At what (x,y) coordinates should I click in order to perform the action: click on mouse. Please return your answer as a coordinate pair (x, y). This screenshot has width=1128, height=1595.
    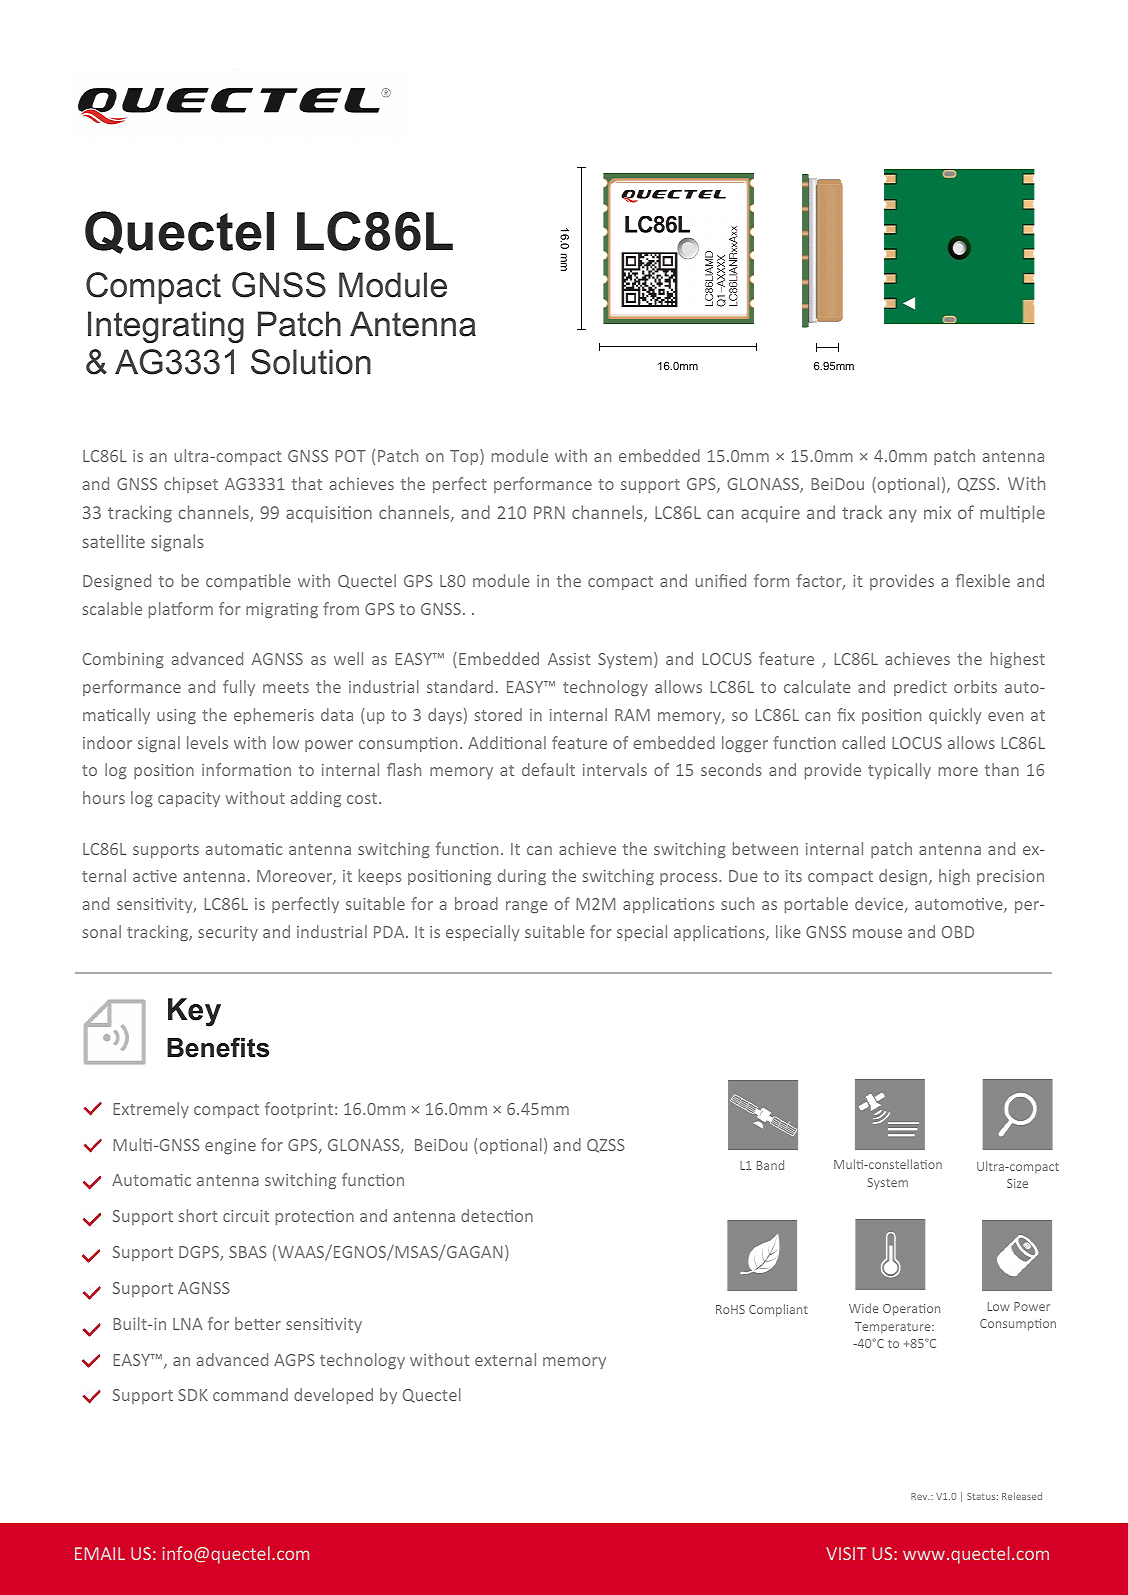
    Looking at the image, I should click on (877, 933).
